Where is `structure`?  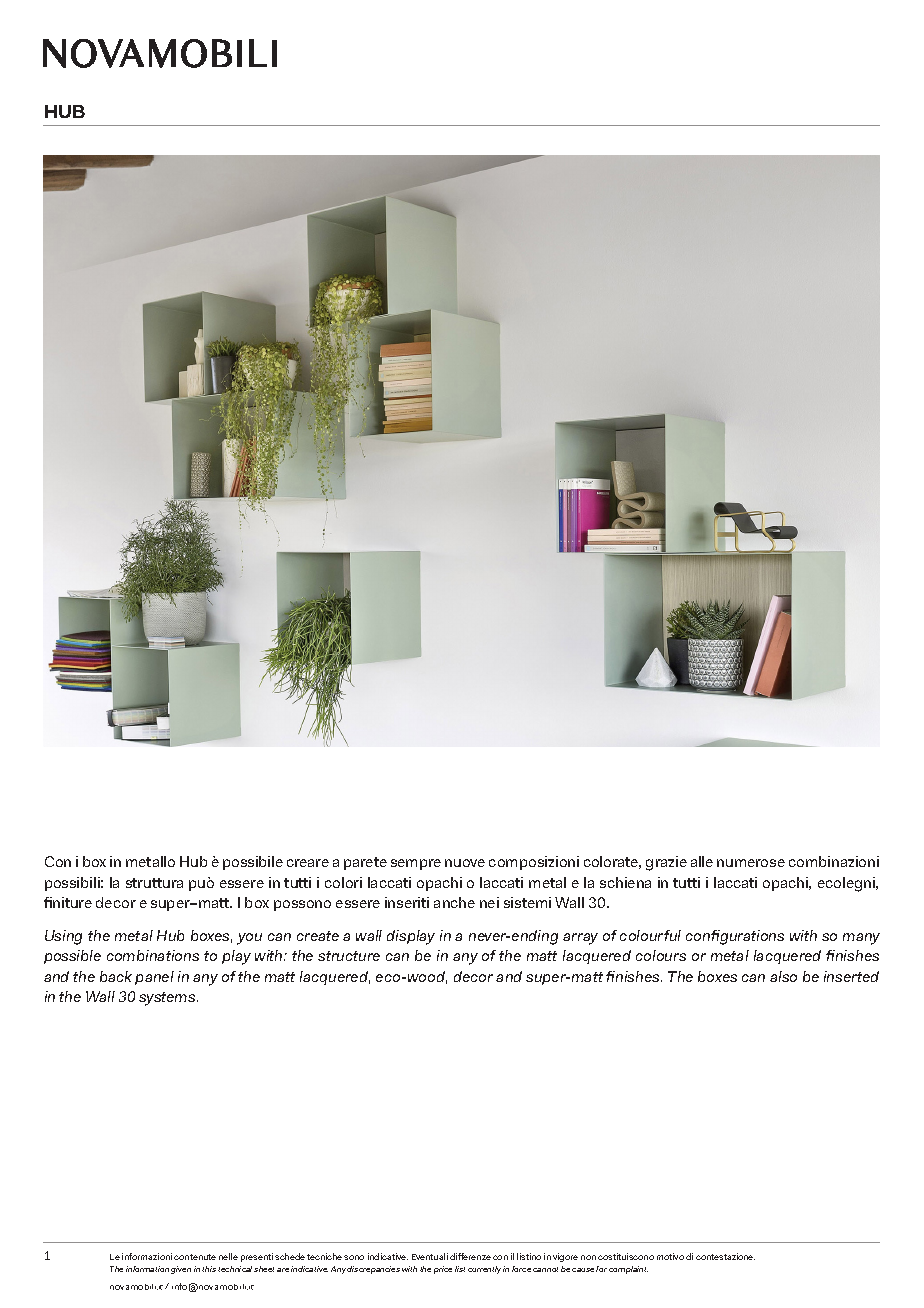 structure is located at coordinates (349, 956).
